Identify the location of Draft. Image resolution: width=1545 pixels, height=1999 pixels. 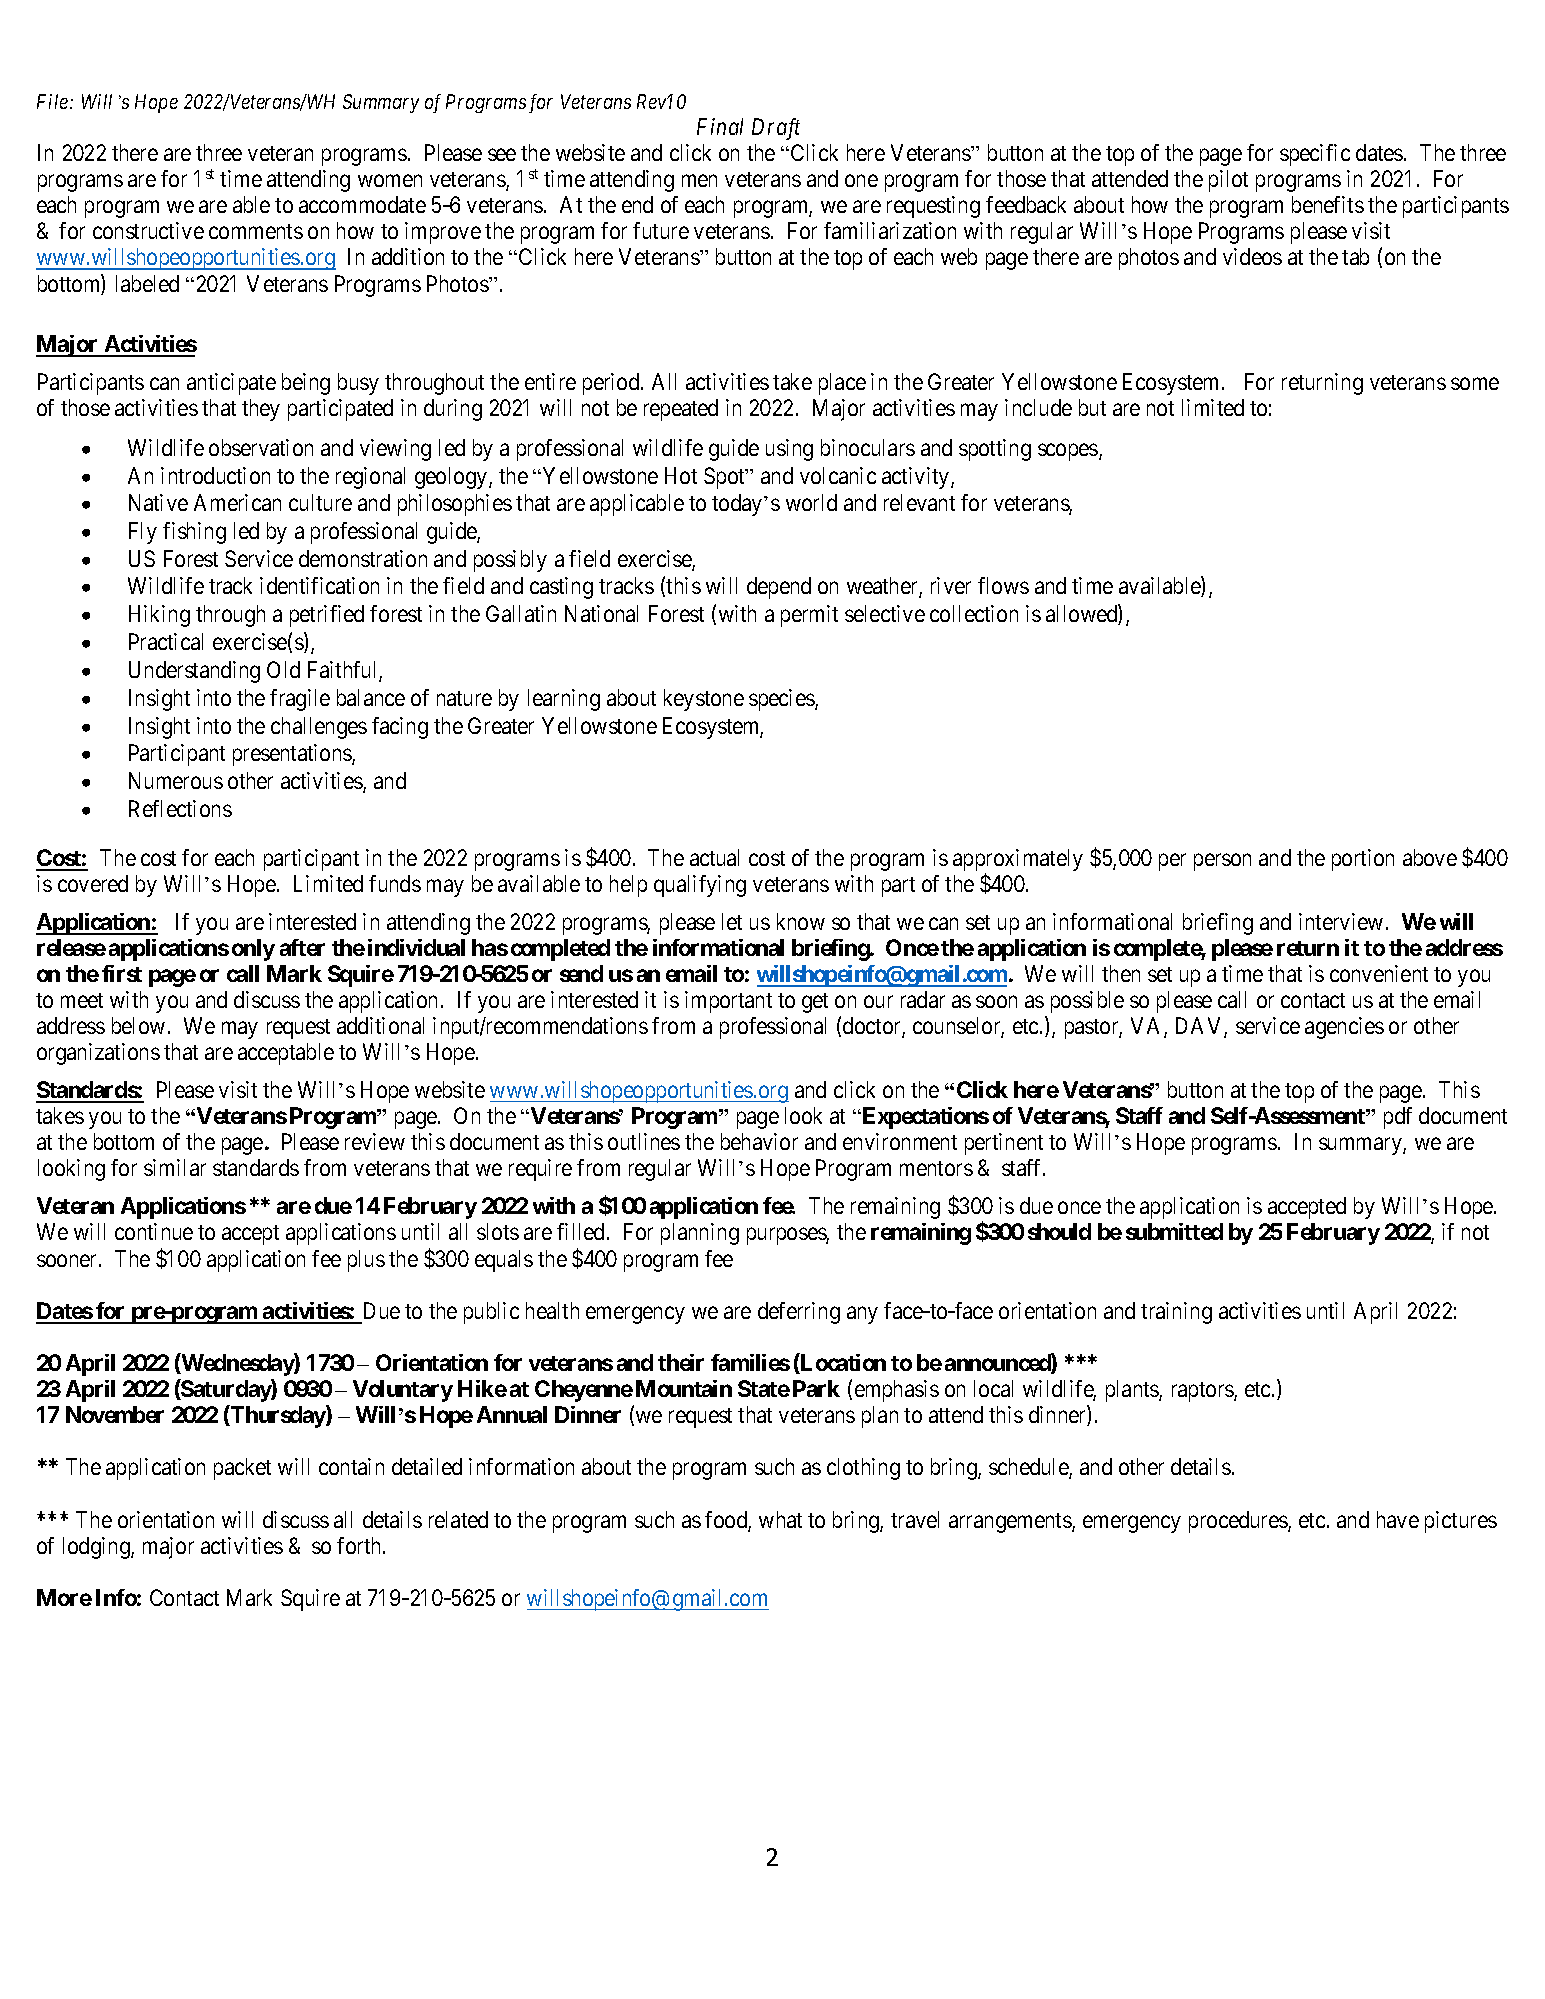
(776, 129).
